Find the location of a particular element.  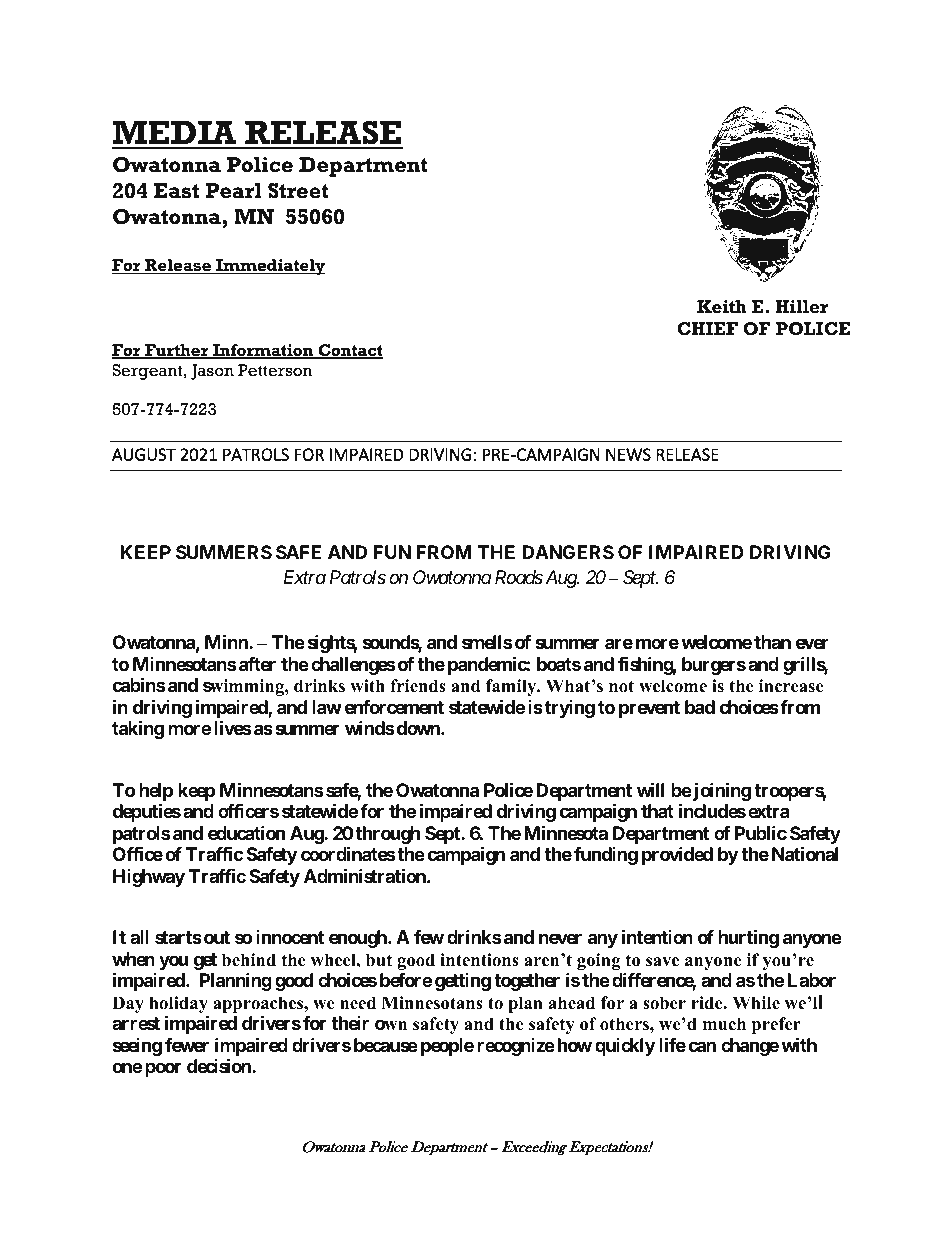

than is located at coordinates (772, 642).
